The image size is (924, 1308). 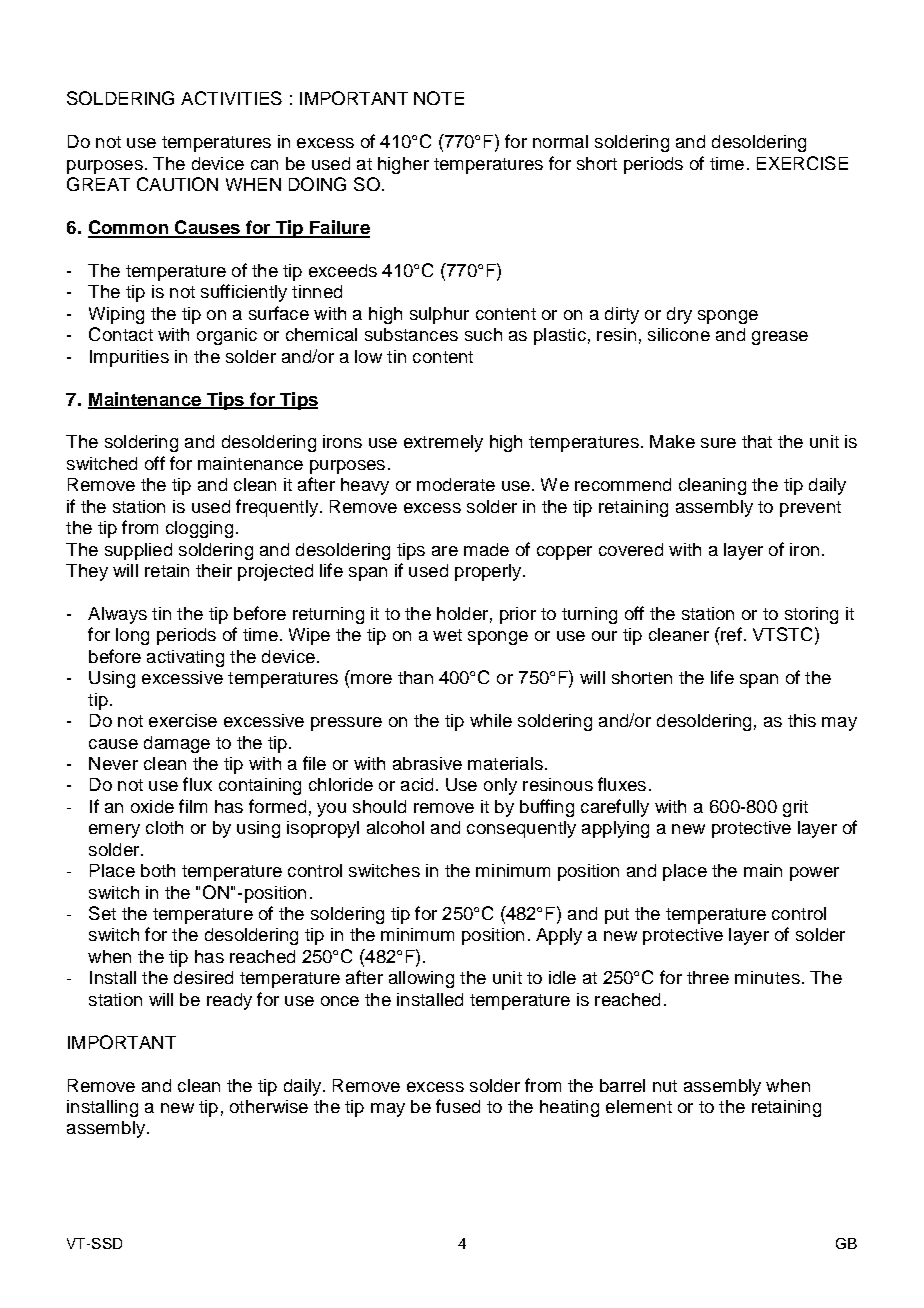 I want to click on grit, so click(x=795, y=808).
